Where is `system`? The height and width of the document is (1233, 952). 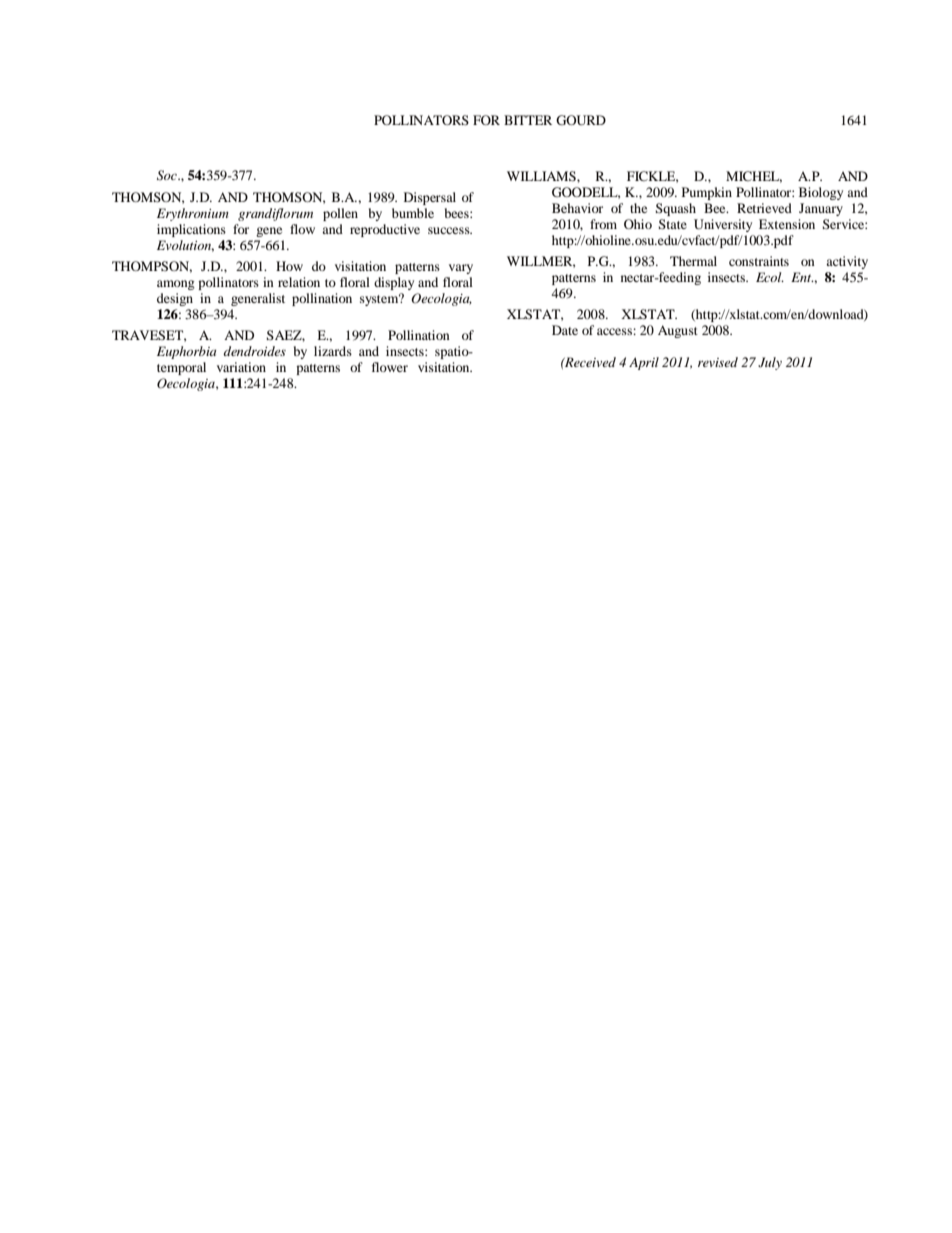 system is located at coordinates (380, 299).
